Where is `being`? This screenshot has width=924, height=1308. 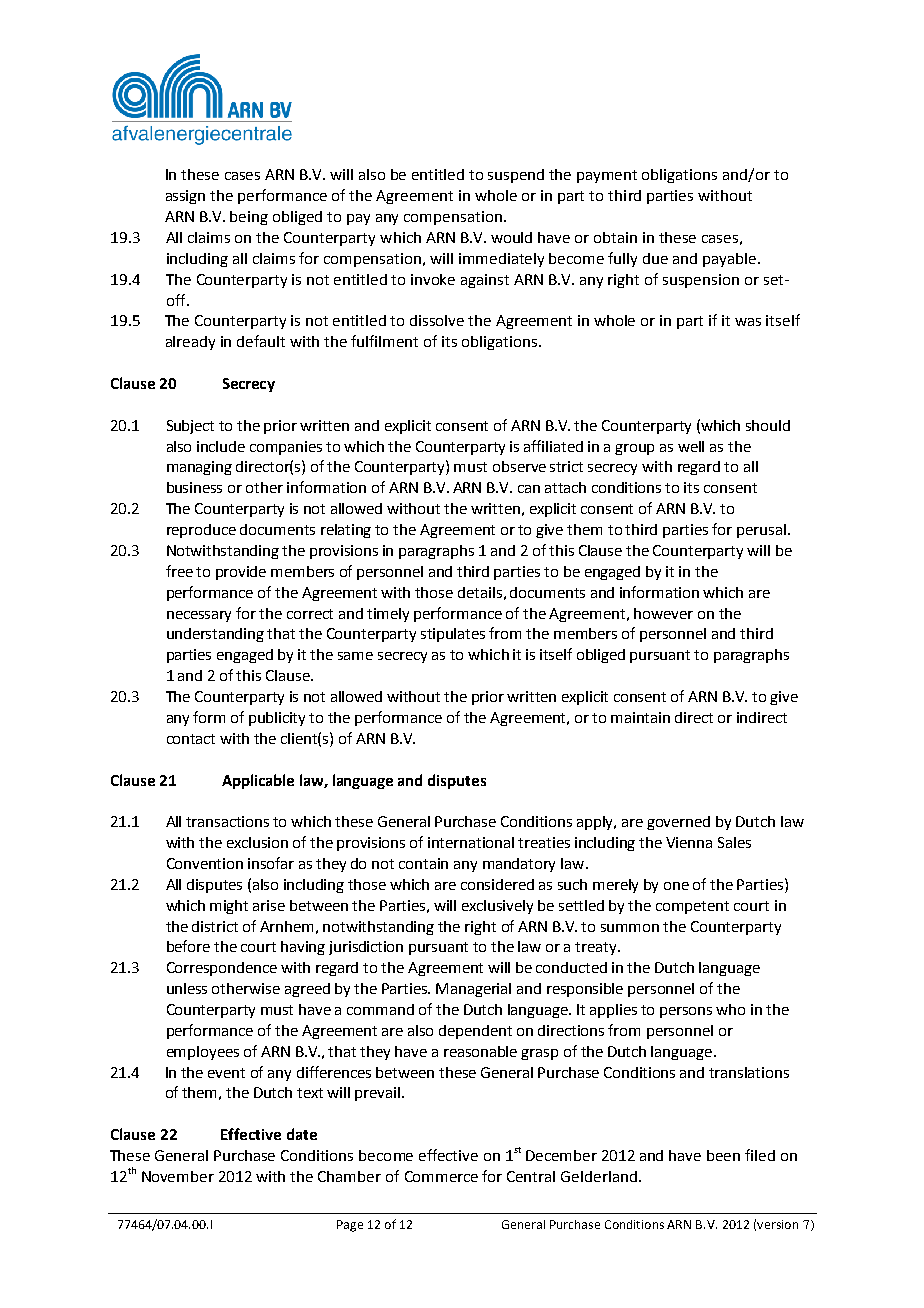
being is located at coordinates (249, 218).
